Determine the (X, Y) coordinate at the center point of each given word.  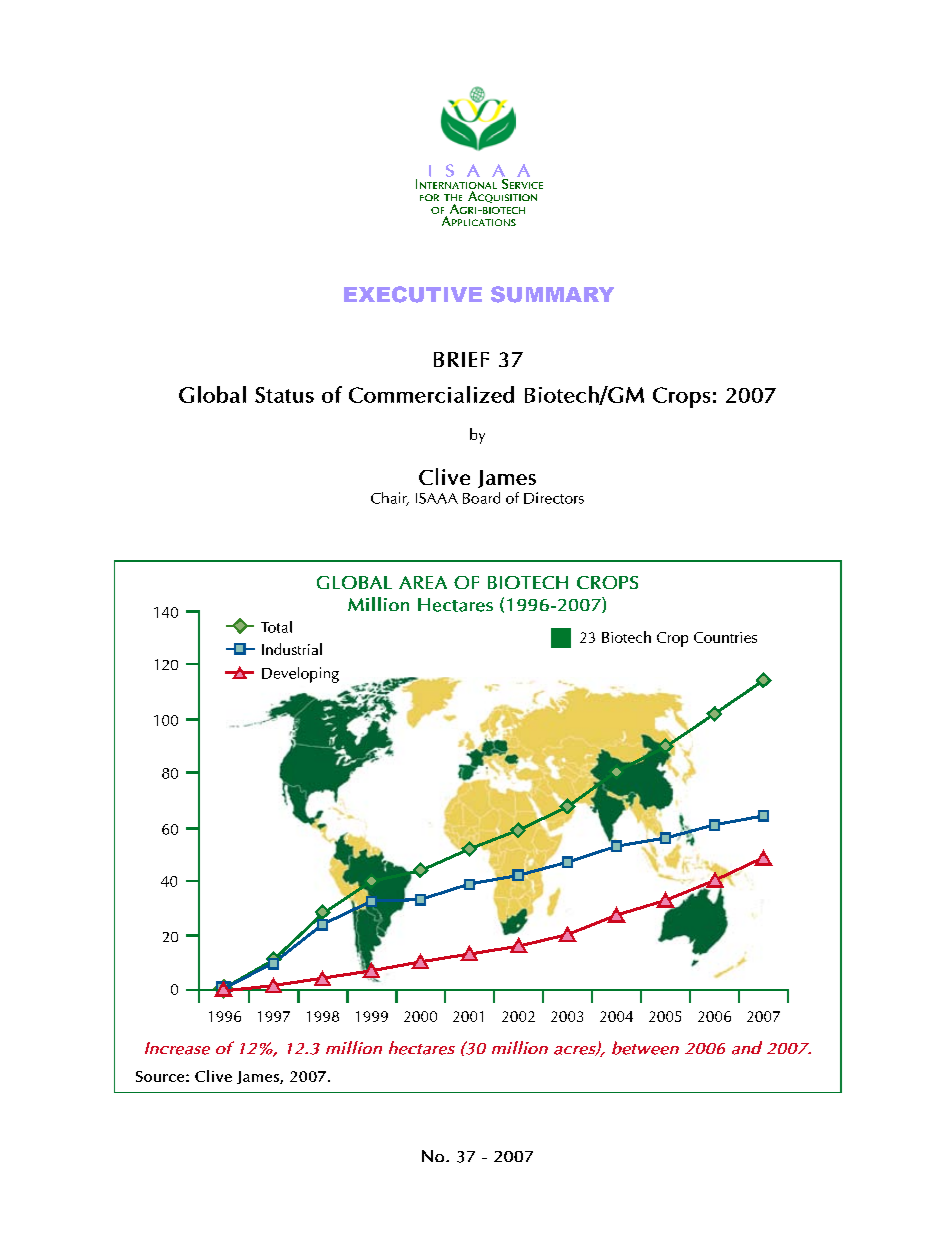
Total (276, 627)
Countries (725, 637)
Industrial (292, 649)
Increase (177, 1048)
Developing (300, 675)
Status (284, 395)
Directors (554, 498)
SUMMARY (552, 294)
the (453, 197)
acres (576, 1051)
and (747, 1048)
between (645, 1048)
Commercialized (431, 394)
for (429, 197)
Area (423, 582)
